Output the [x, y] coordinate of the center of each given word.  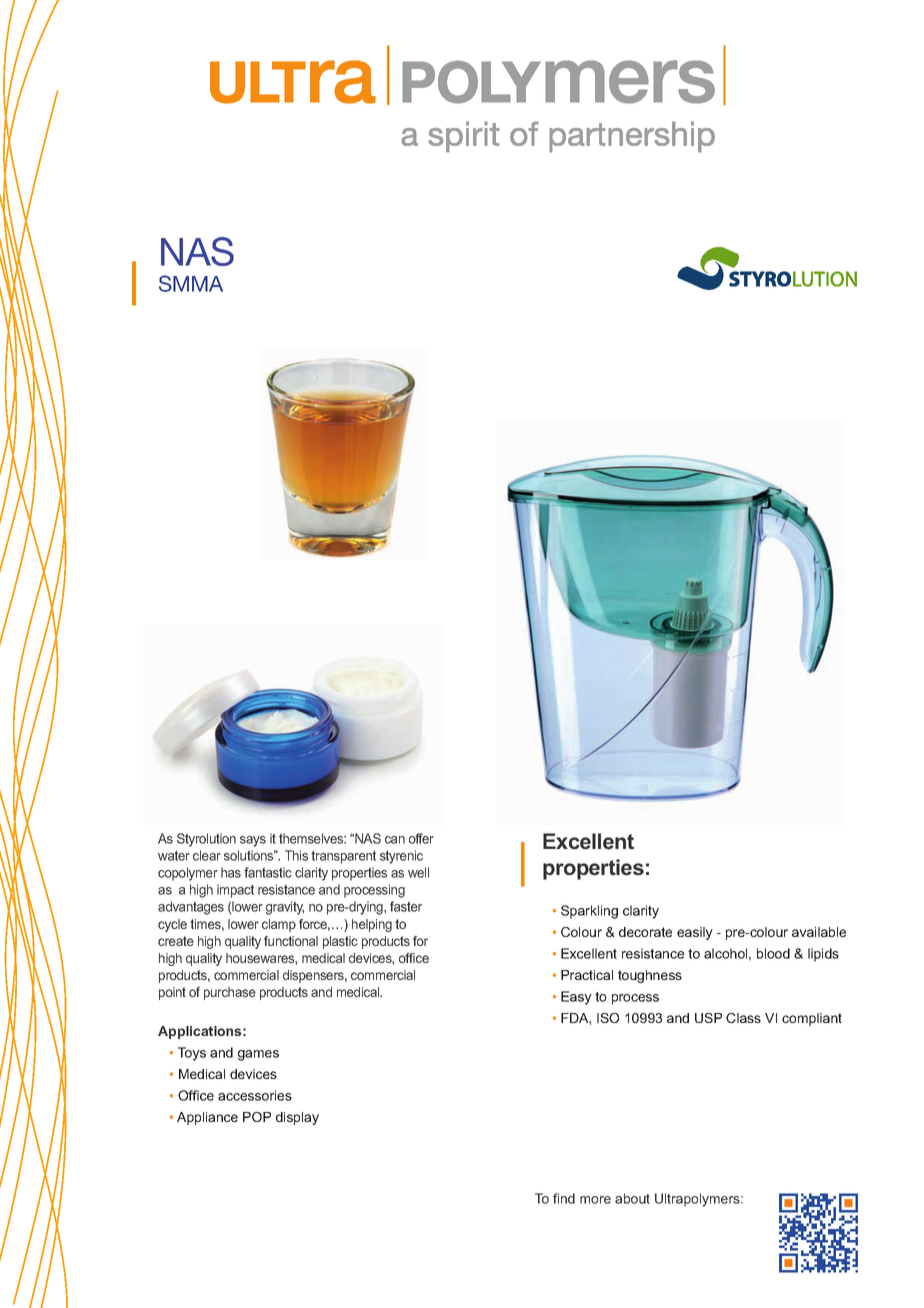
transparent [343, 857]
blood [773, 953]
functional [291, 941]
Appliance [207, 1118]
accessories [255, 1095]
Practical [587, 975]
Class [743, 1018]
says [253, 841]
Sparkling [589, 912]
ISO [608, 1018]
